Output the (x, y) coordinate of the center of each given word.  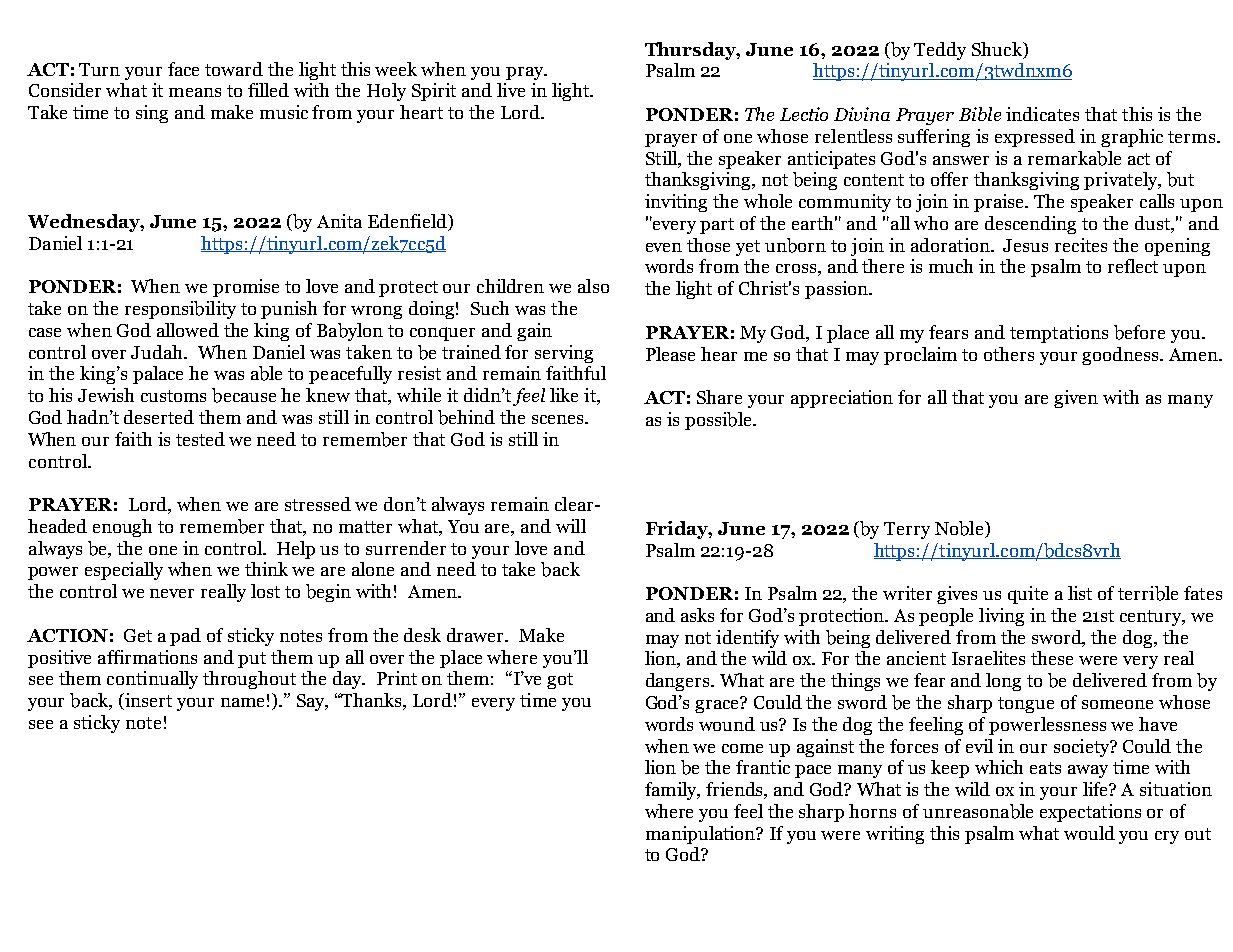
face (183, 69)
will (571, 526)
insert (147, 701)
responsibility (180, 310)
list (1080, 593)
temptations (1059, 334)
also (593, 286)
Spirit (434, 92)
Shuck (998, 49)
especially (124, 571)
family (672, 791)
